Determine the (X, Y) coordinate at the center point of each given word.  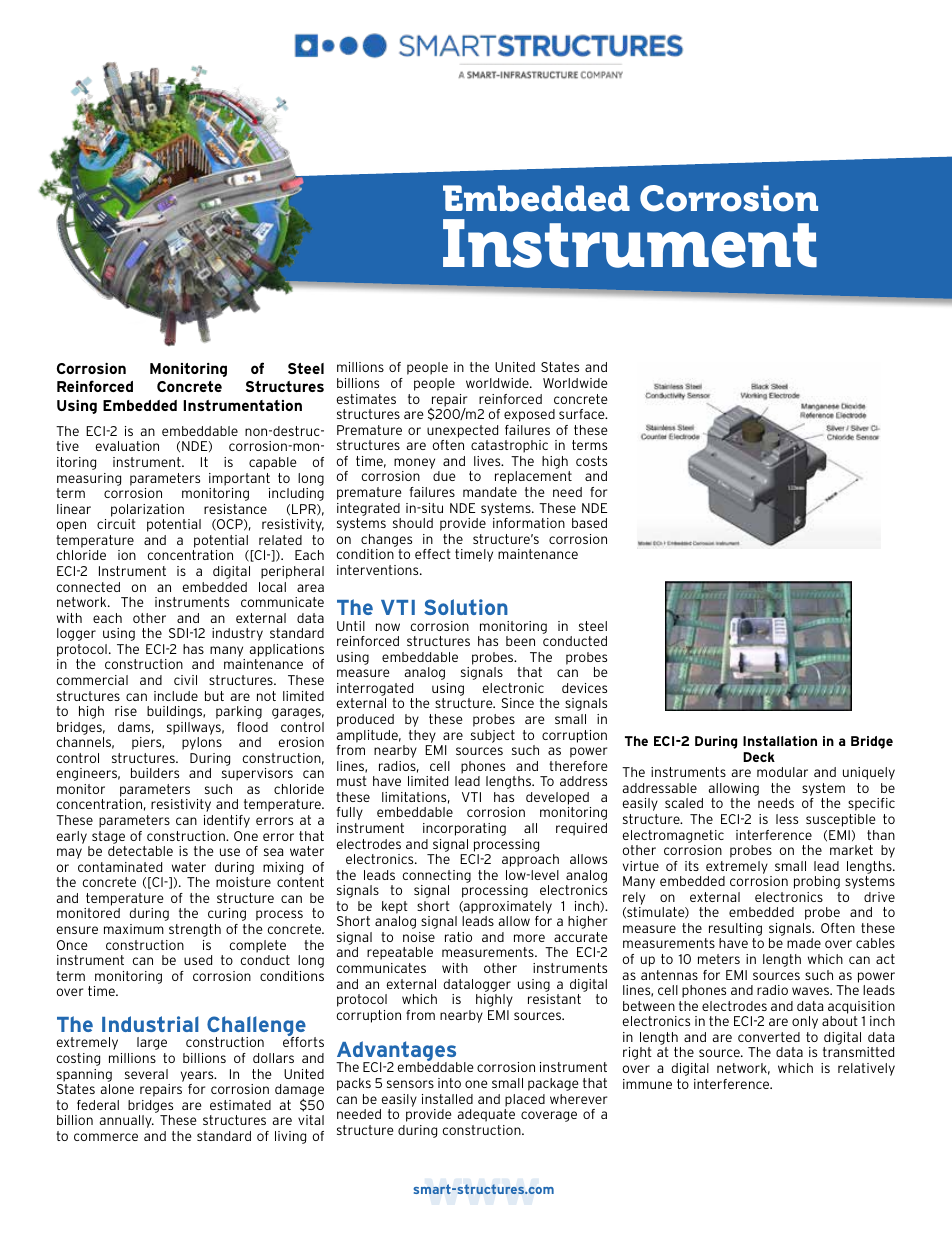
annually (126, 1121)
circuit (116, 524)
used (198, 960)
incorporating (464, 829)
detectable (140, 851)
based (589, 523)
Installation (780, 741)
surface (583, 414)
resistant (554, 999)
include (176, 696)
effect (433, 554)
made (804, 943)
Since (517, 703)
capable (272, 463)
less (787, 819)
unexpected (462, 431)
